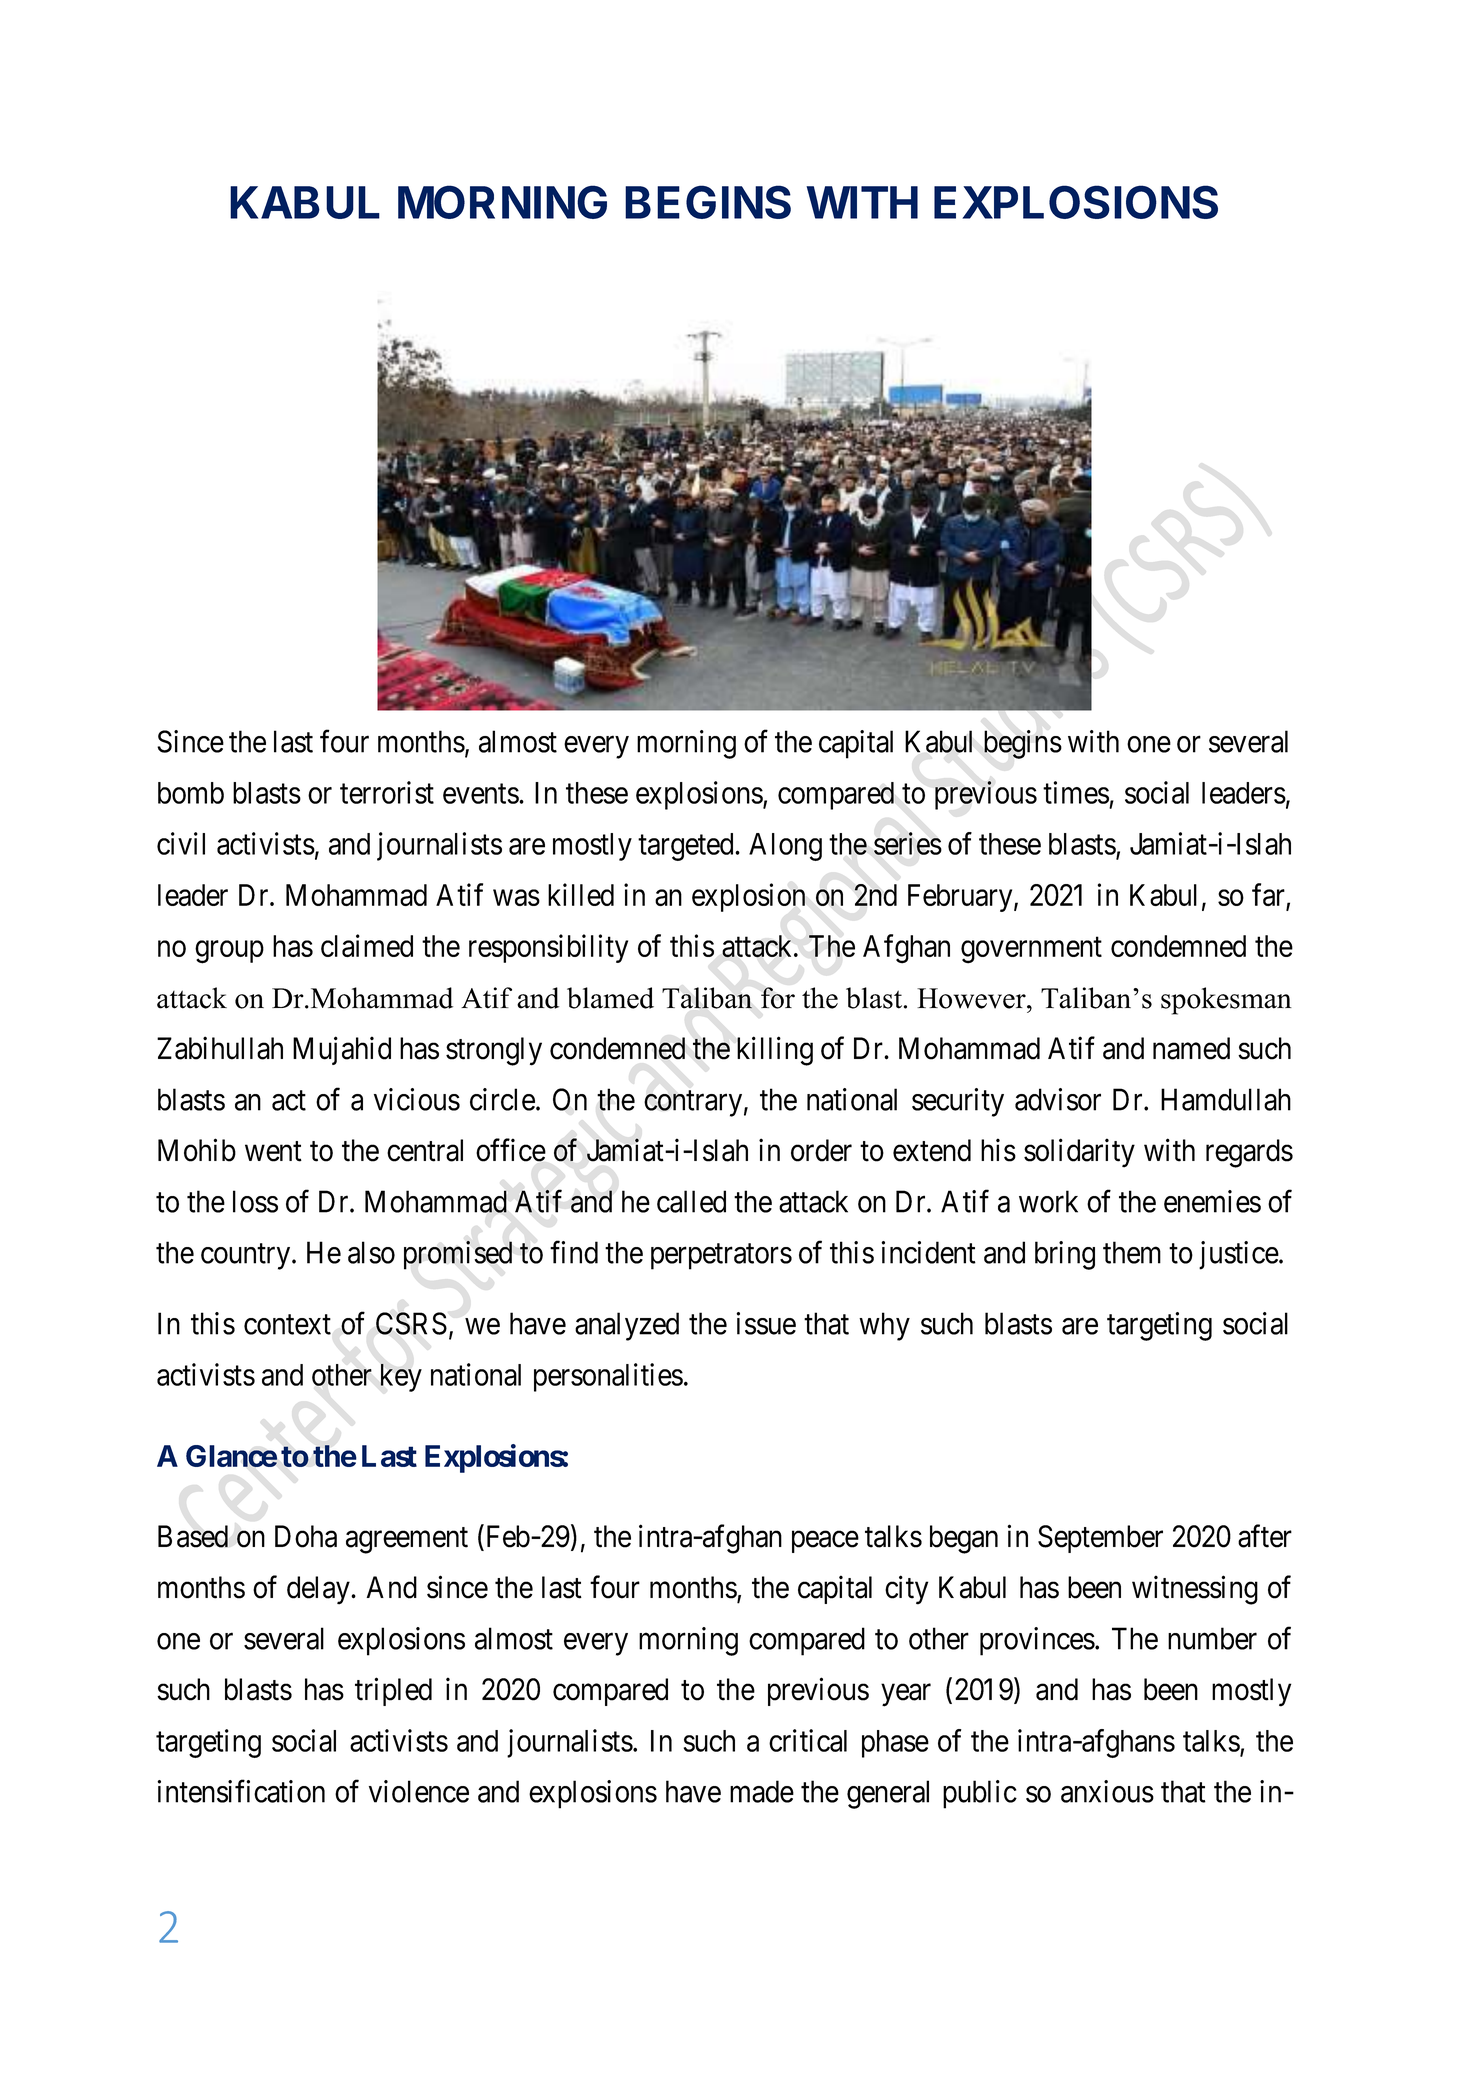 Image resolution: width=1470 pixels, height=2078 pixels. What do you see at coordinates (287, 1325) in the document?
I see `context` at bounding box center [287, 1325].
